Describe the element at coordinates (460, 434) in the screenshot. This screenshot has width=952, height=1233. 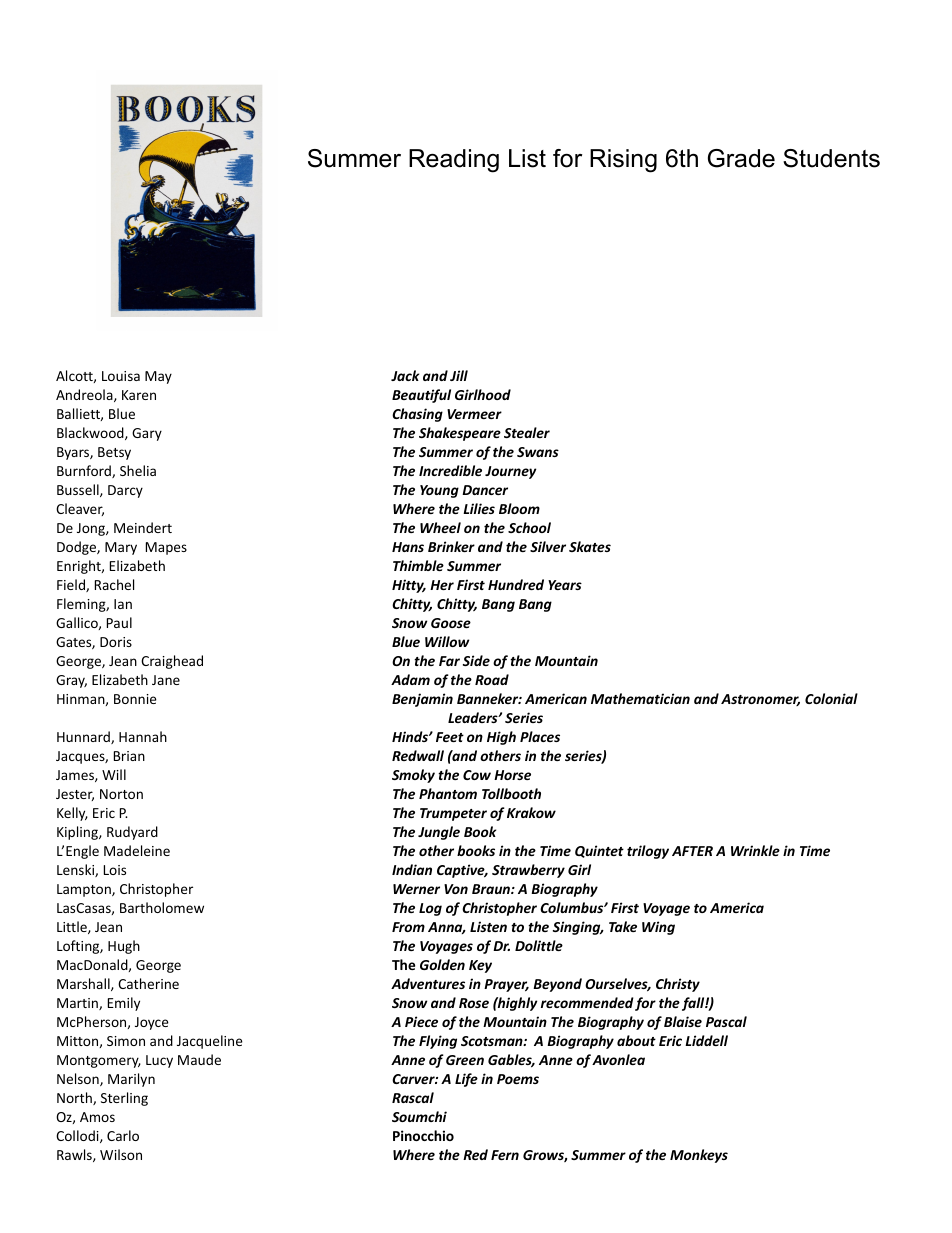
I see `Shakespeare` at that location.
